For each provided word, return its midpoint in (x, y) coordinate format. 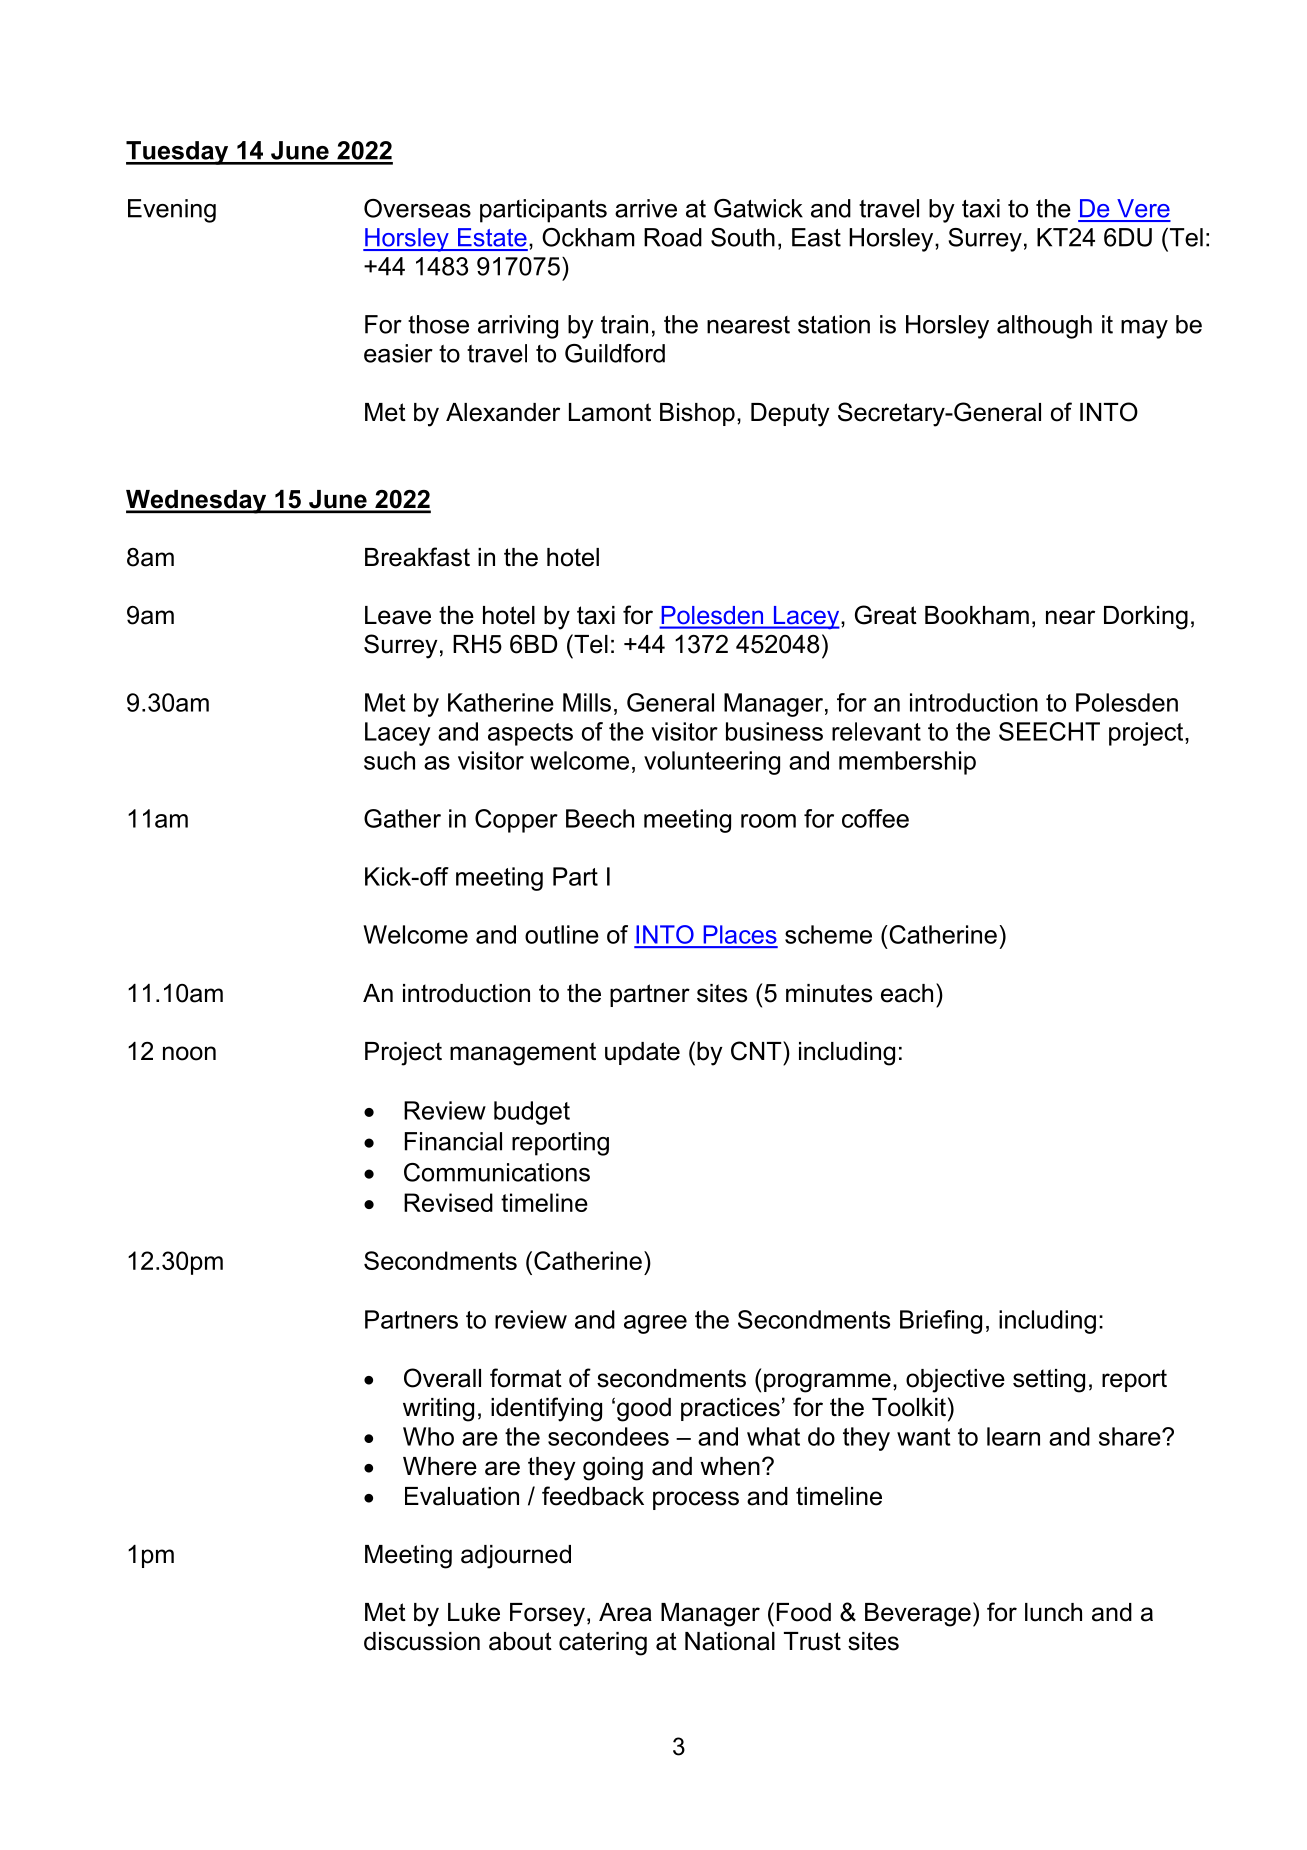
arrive (646, 208)
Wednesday (197, 502)
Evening (172, 211)
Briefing (941, 1322)
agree (655, 1324)
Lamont (610, 412)
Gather (402, 818)
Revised (448, 1202)
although (1044, 327)
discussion (422, 1641)
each (907, 993)
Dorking (1146, 618)
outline (562, 934)
